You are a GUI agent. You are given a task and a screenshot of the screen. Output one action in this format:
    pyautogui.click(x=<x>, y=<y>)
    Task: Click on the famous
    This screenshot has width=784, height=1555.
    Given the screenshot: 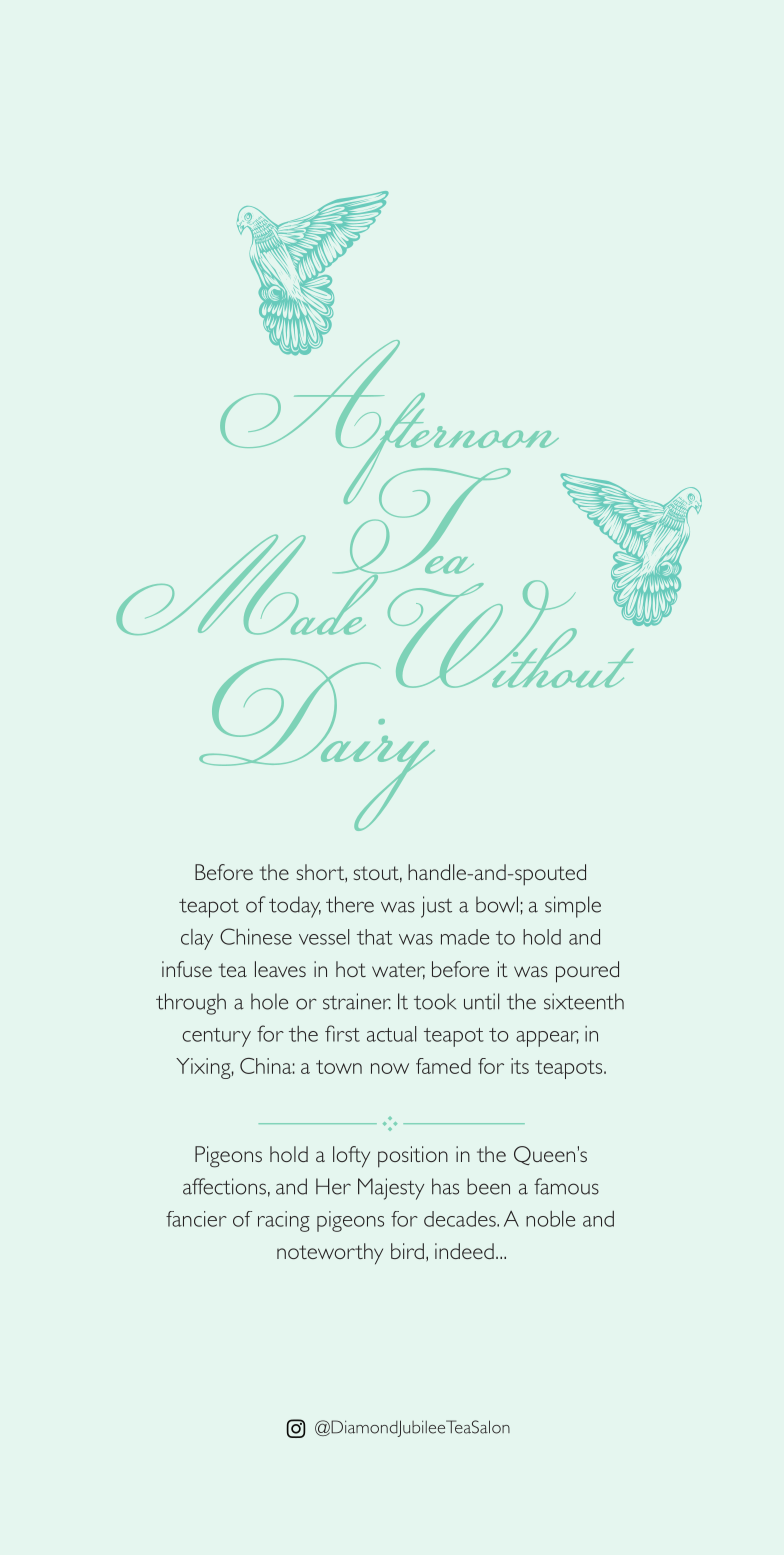 What is the action you would take?
    pyautogui.click(x=566, y=1186)
